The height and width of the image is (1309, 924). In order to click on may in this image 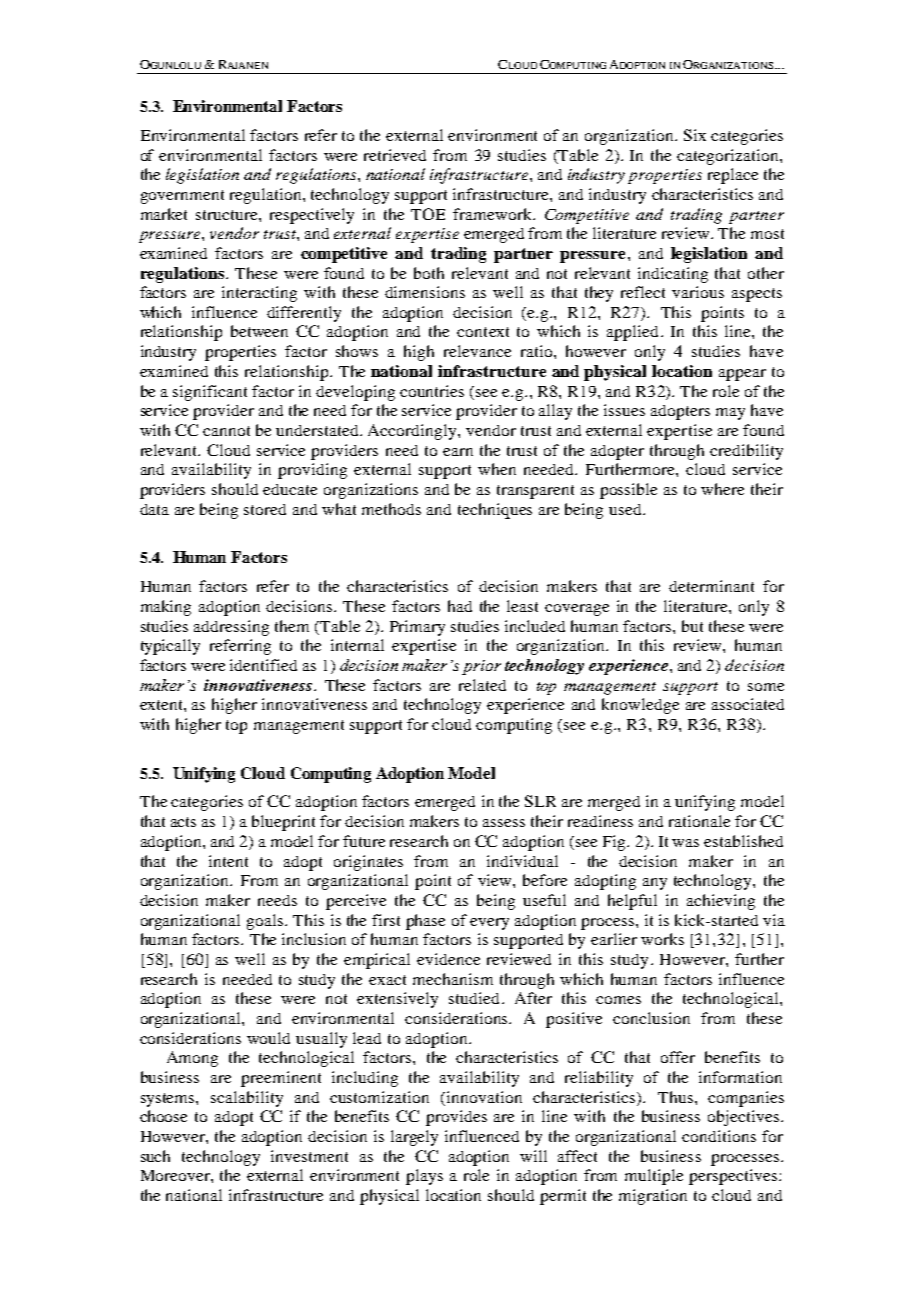, I will do `click(730, 414)`.
